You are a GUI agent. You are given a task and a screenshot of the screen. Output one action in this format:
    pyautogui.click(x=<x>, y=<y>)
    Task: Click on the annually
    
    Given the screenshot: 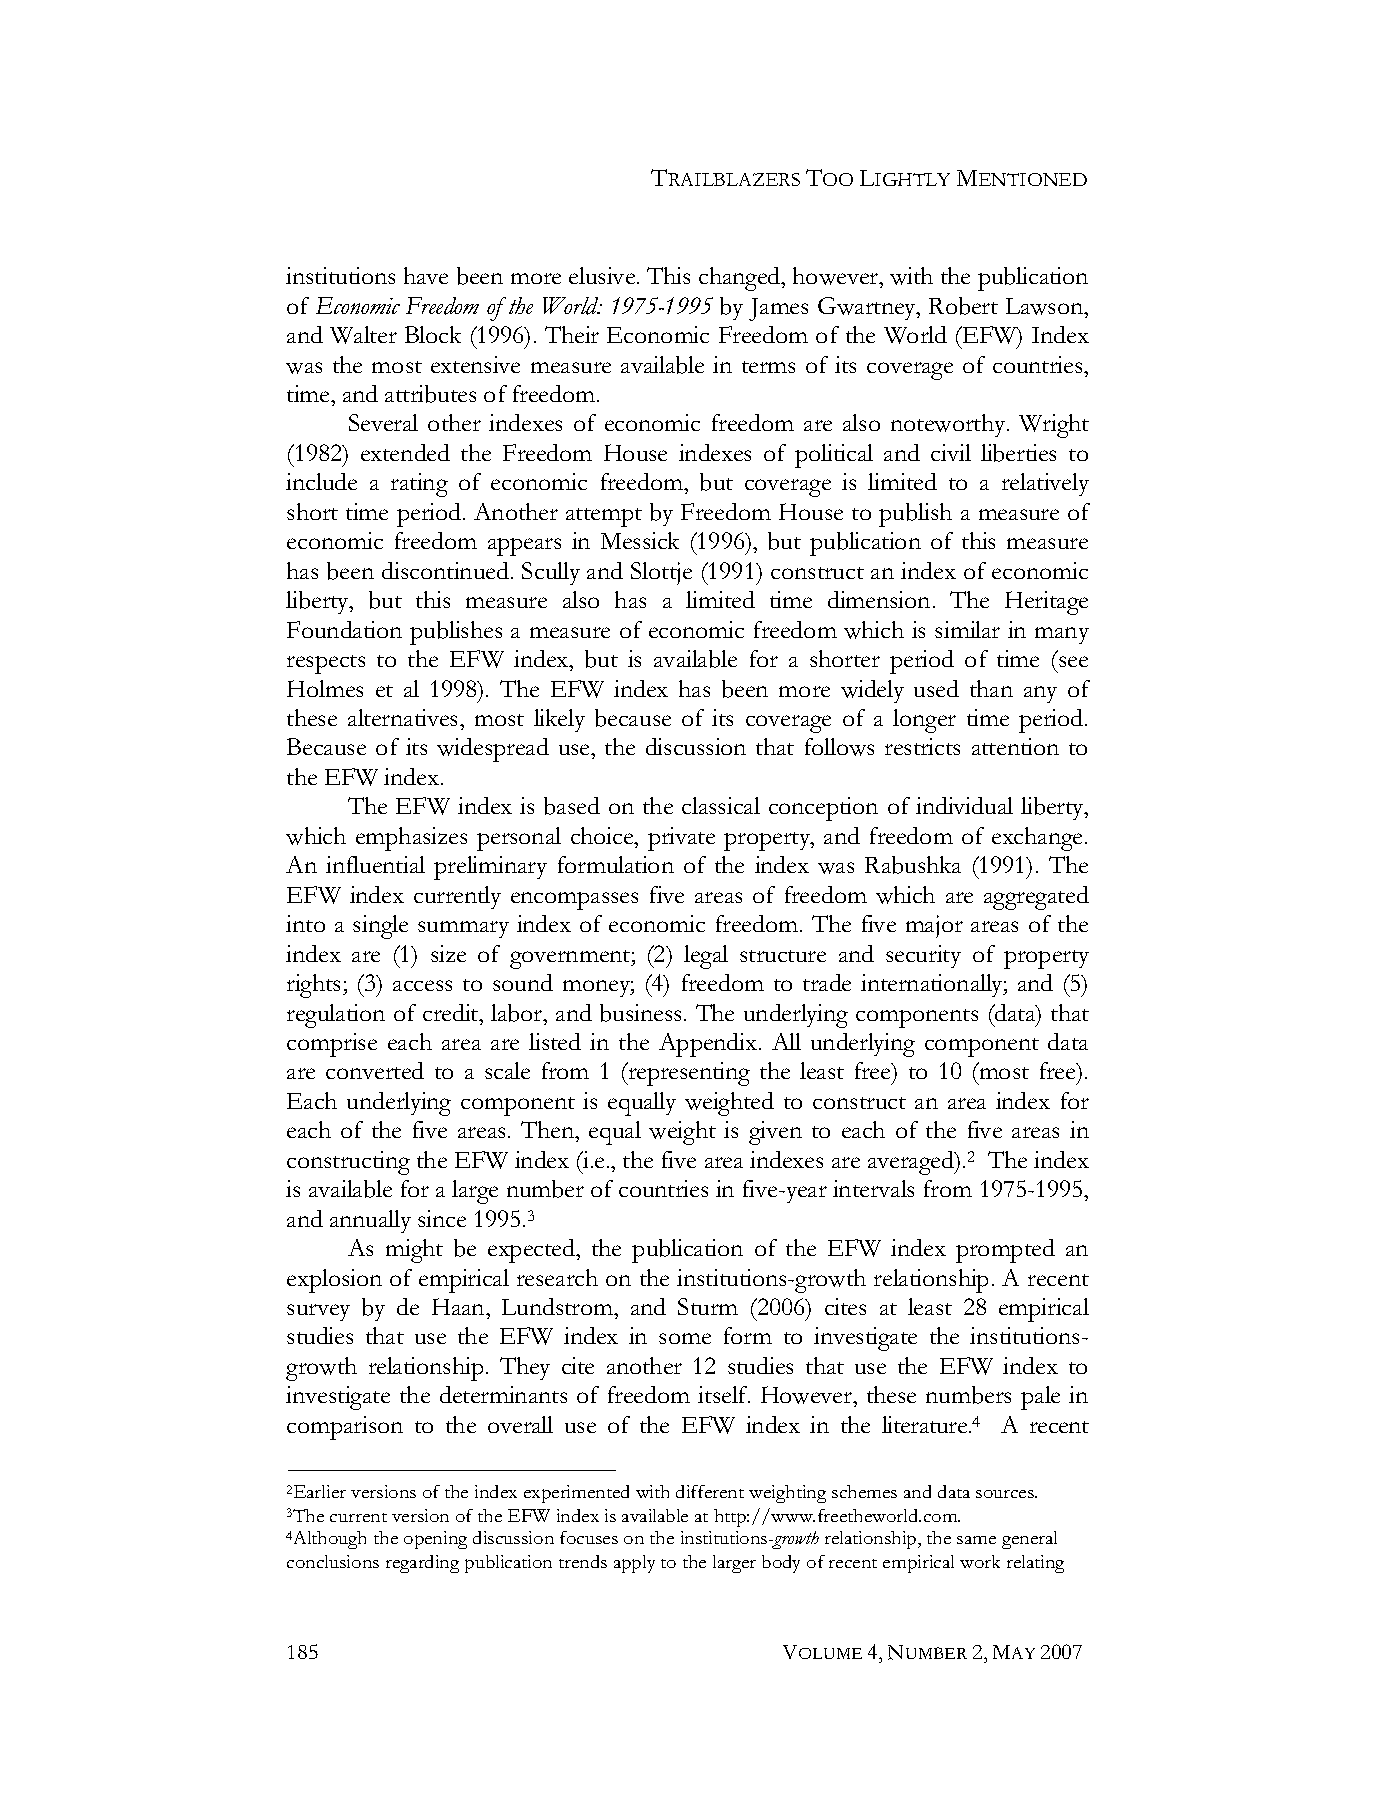 What is the action you would take?
    pyautogui.click(x=370, y=1221)
